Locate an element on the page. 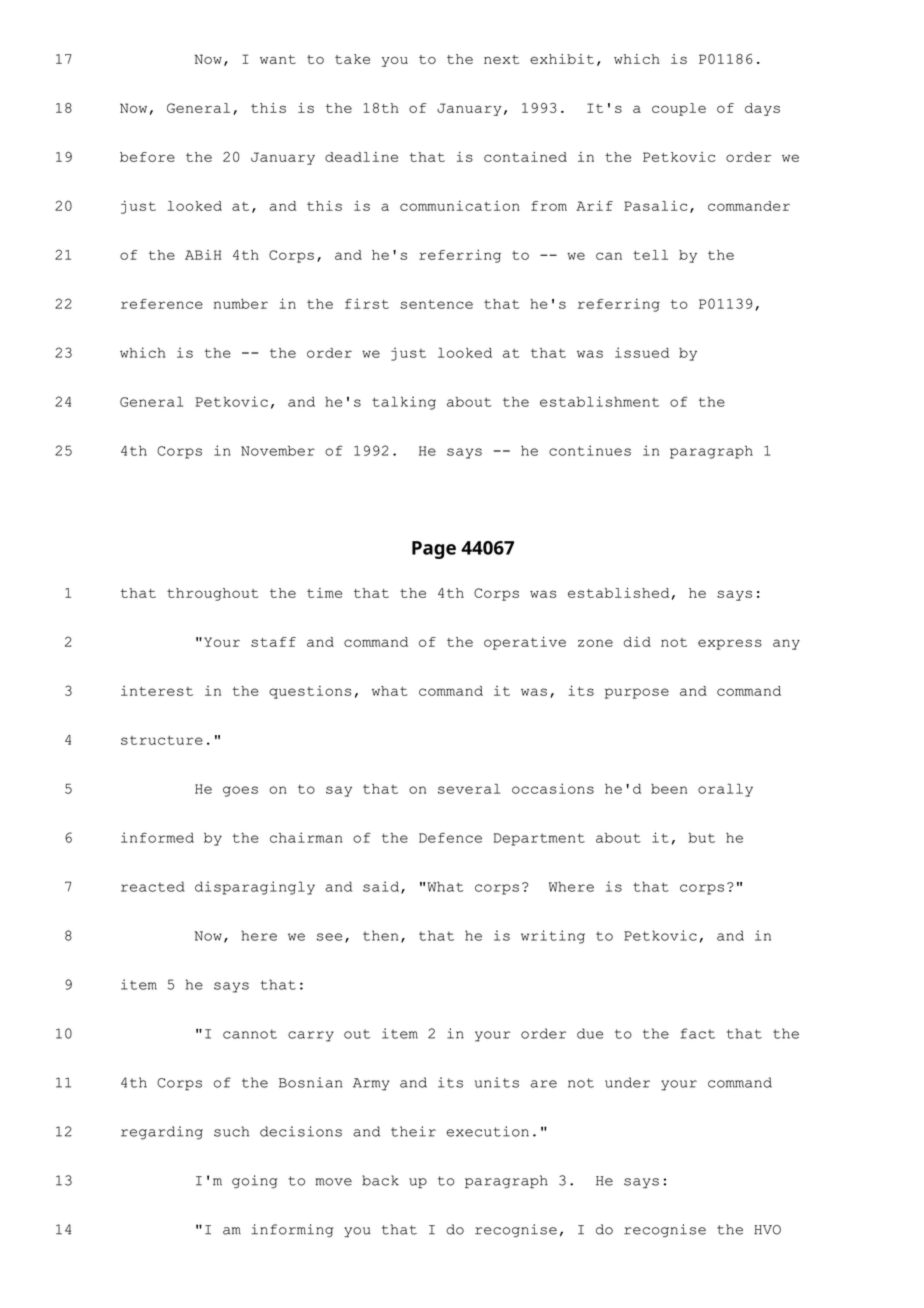 The height and width of the image is (1308, 924). goes is located at coordinates (240, 791).
